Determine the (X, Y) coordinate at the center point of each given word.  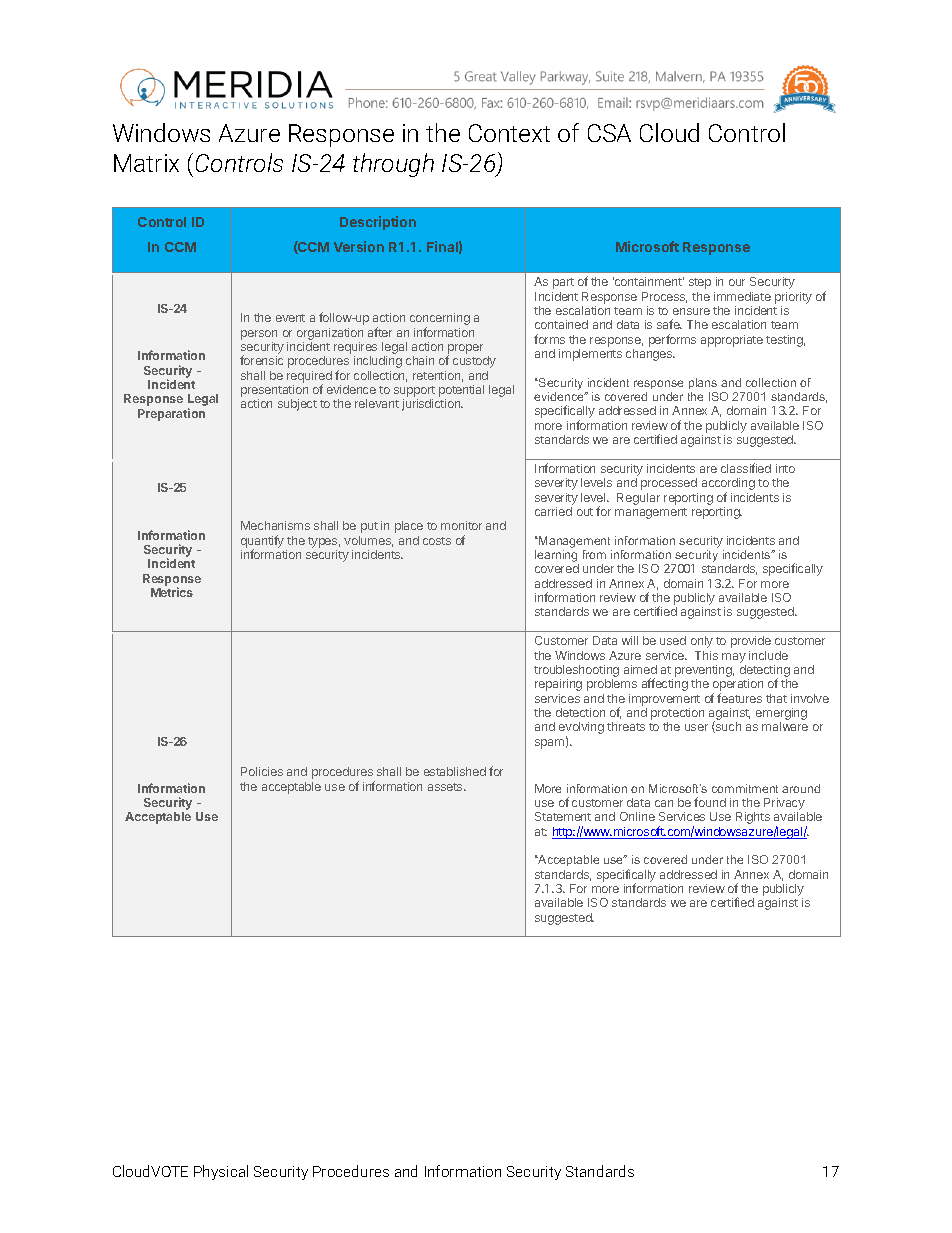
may (734, 658)
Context (509, 133)
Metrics (172, 592)
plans (703, 383)
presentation (274, 391)
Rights (753, 818)
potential (461, 391)
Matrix (146, 163)
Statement (563, 816)
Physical (221, 1172)
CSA (609, 133)
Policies (262, 771)
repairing (558, 685)
